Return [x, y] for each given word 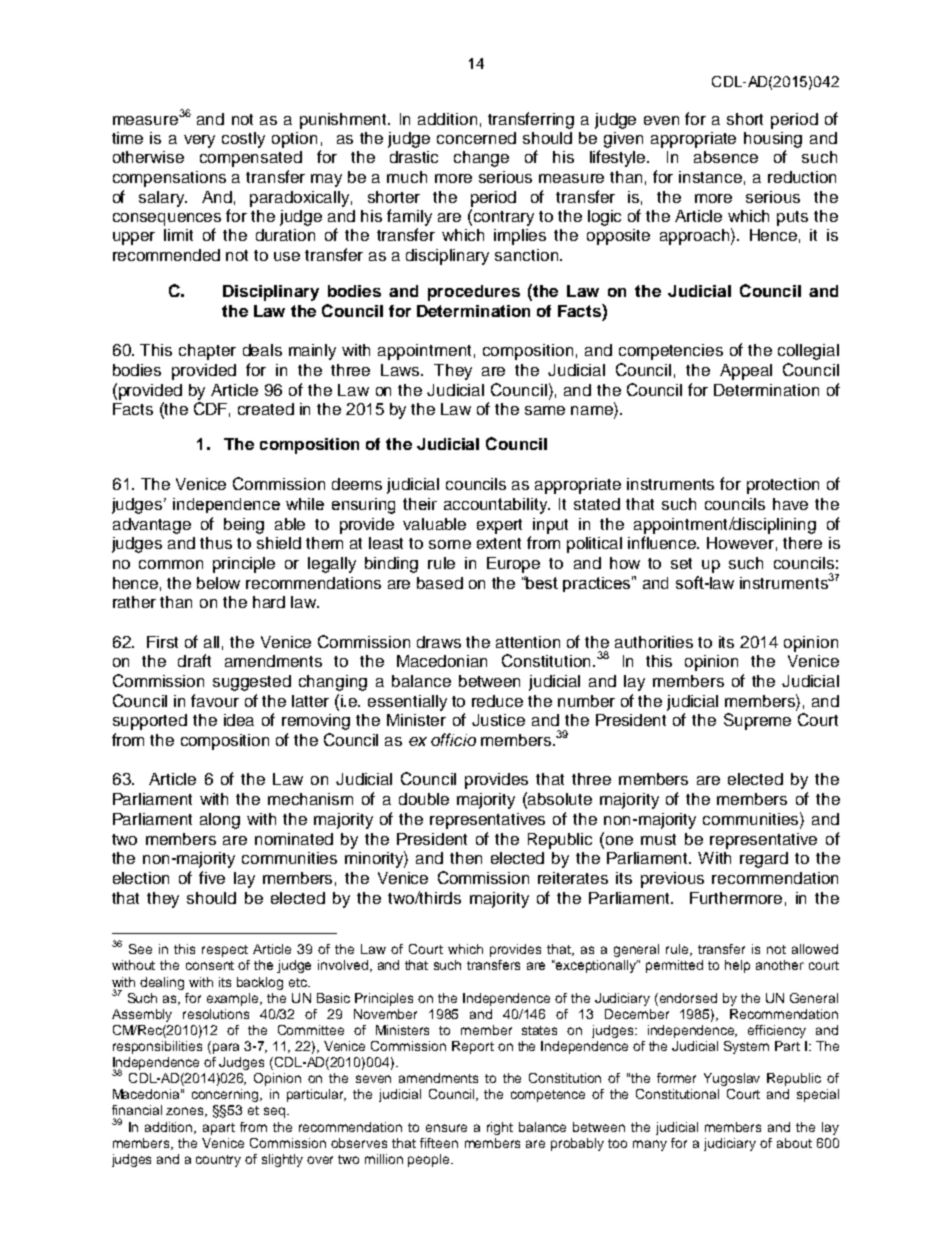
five [212, 877]
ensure [446, 1128]
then [466, 858]
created [266, 409]
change [481, 159]
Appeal [746, 372]
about [794, 1143]
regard [764, 860]
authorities [654, 642]
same [545, 410]
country [218, 1161]
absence [726, 157]
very [199, 141]
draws [439, 642]
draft [194, 660]
